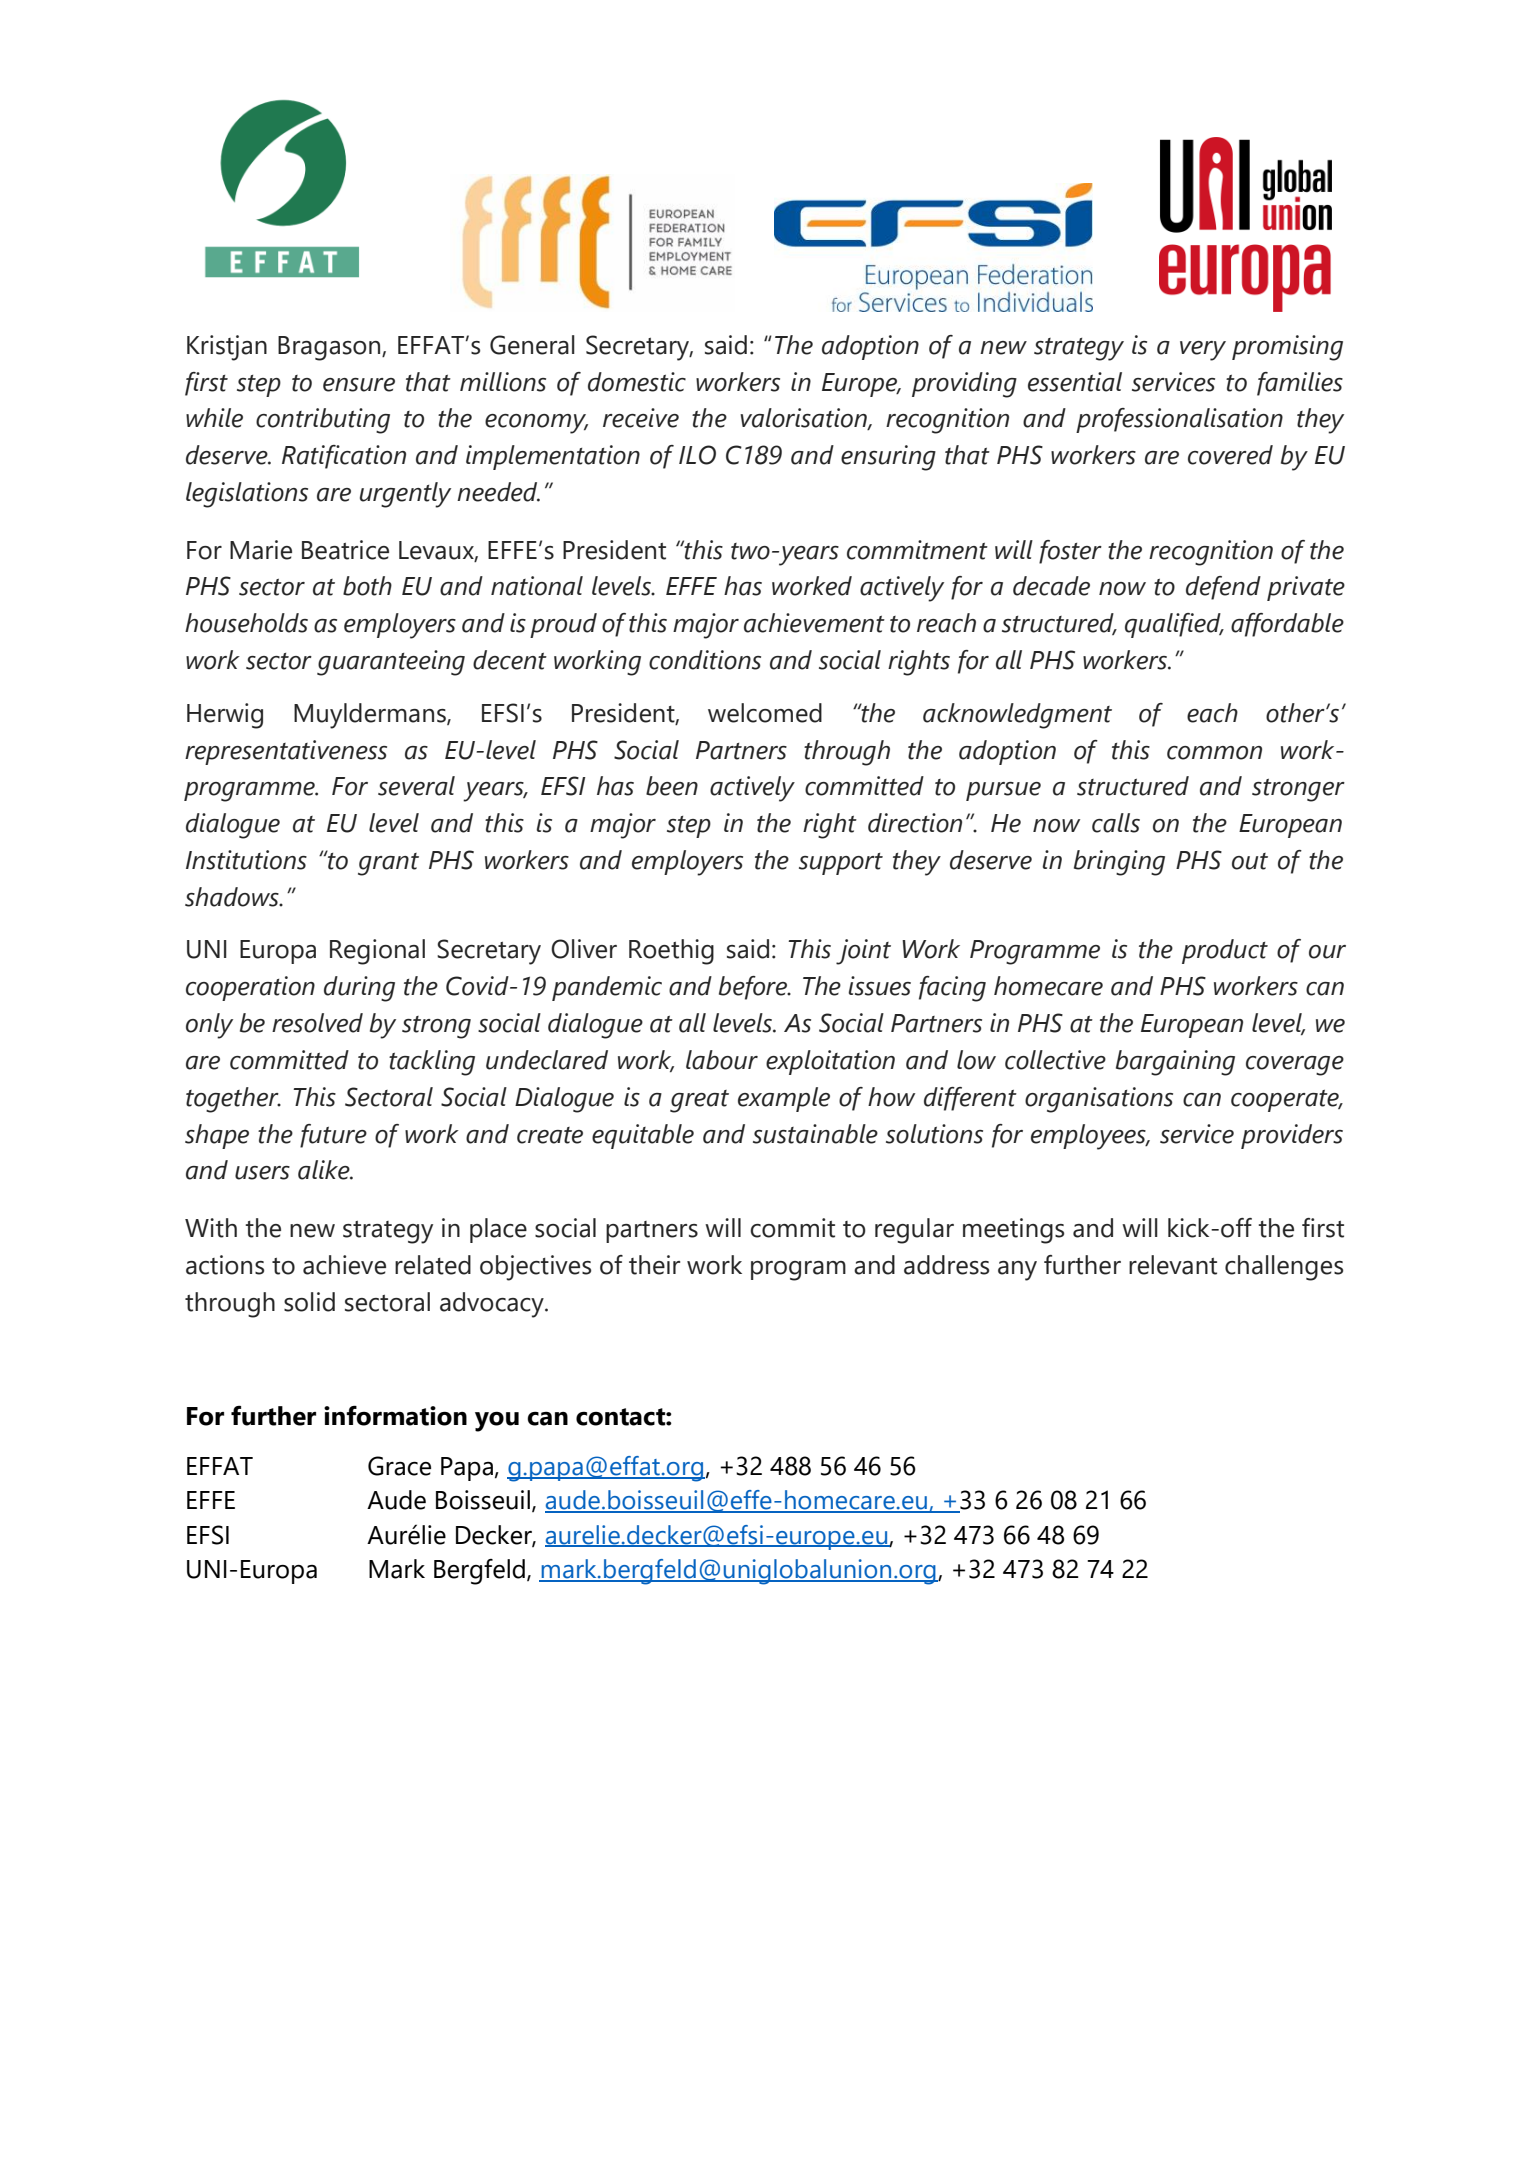 This screenshot has height=2163, width=1530. Describe the element at coordinates (395, 1415) in the screenshot. I see `information` at that location.
